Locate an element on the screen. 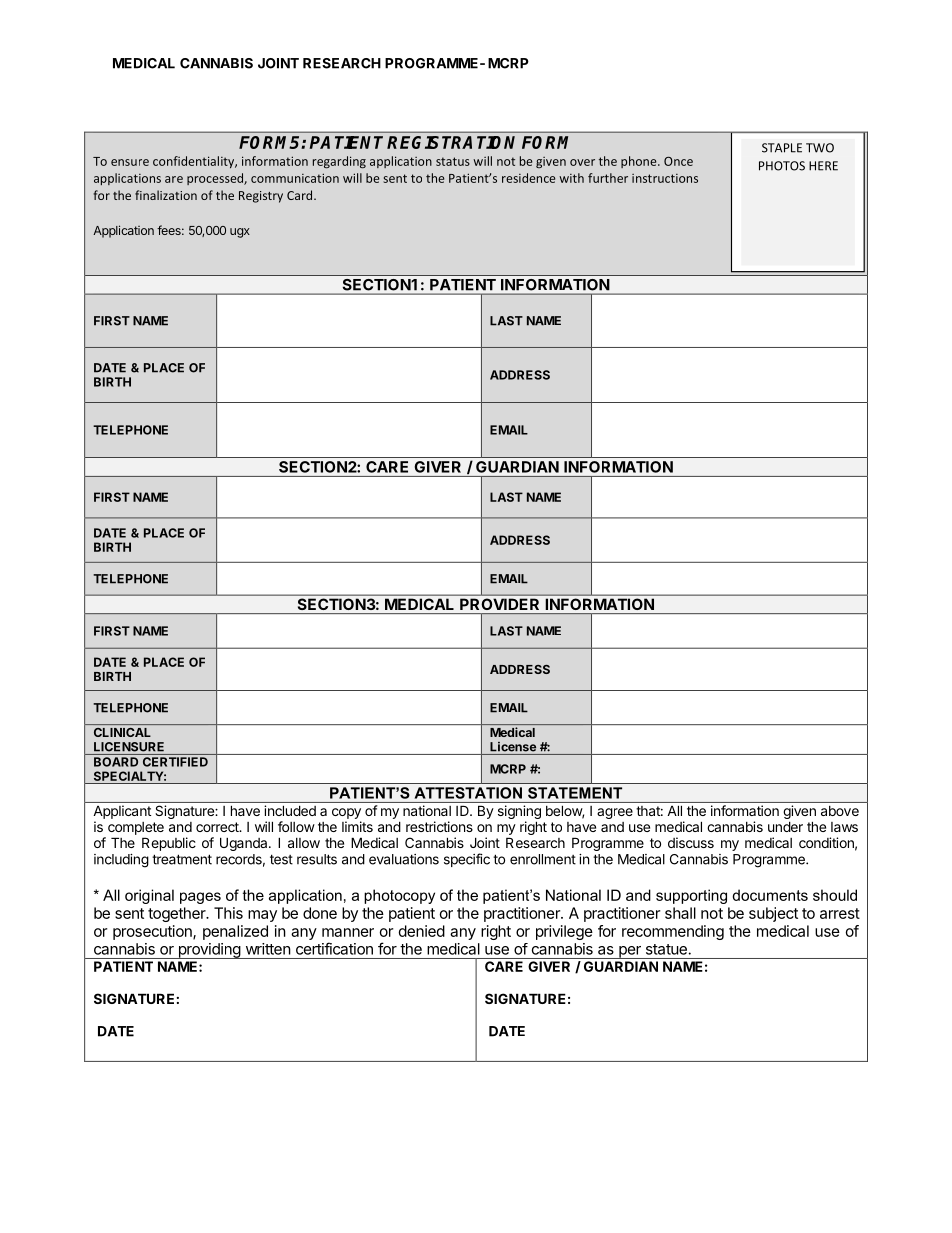 The width and height of the screenshot is (952, 1233). PHOTOS is located at coordinates (782, 166).
